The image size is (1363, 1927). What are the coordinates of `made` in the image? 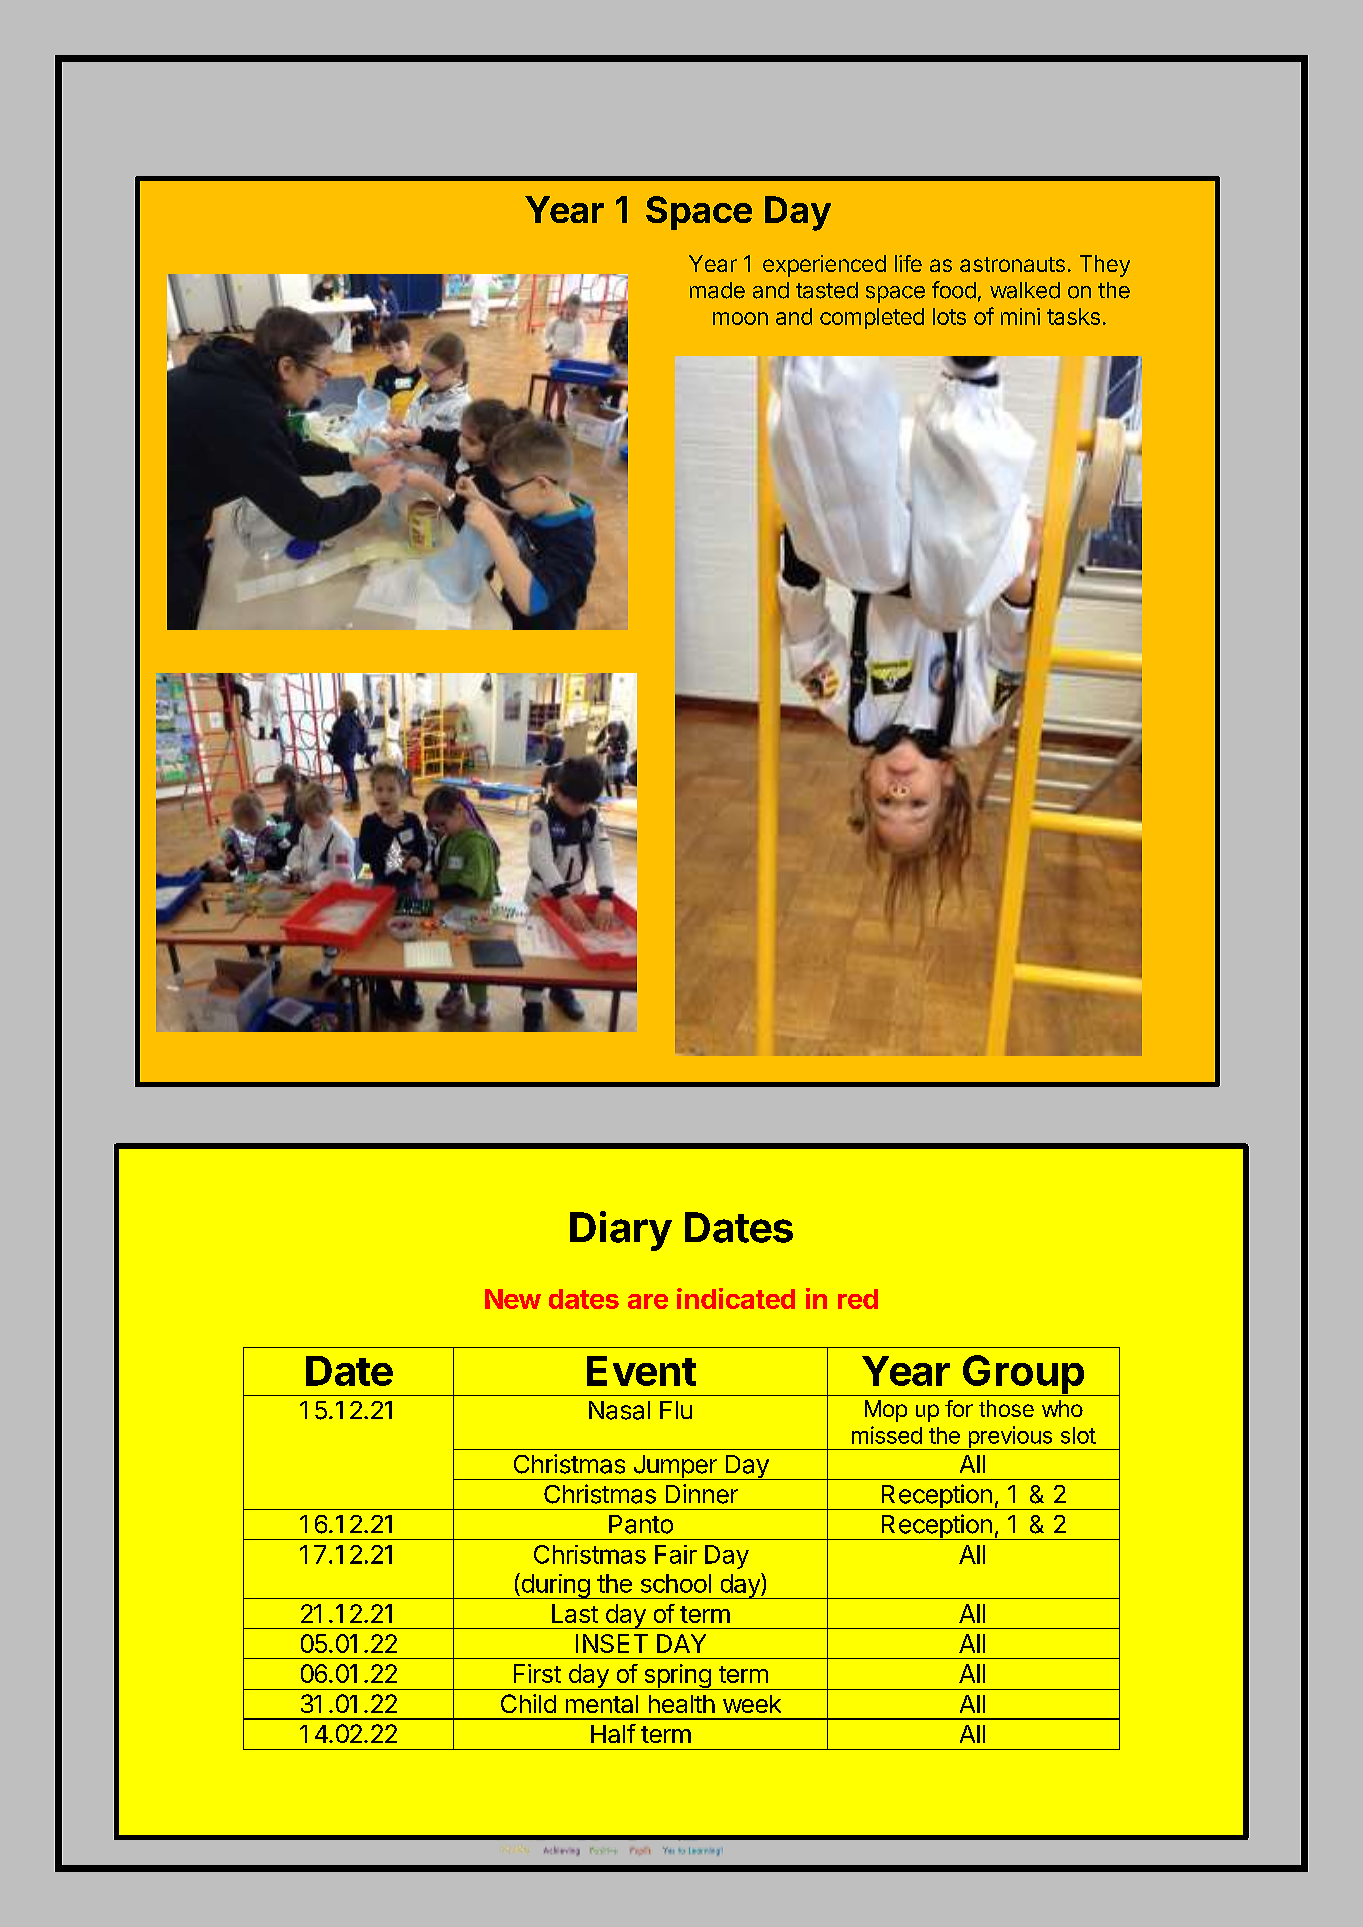 It's located at (717, 290).
